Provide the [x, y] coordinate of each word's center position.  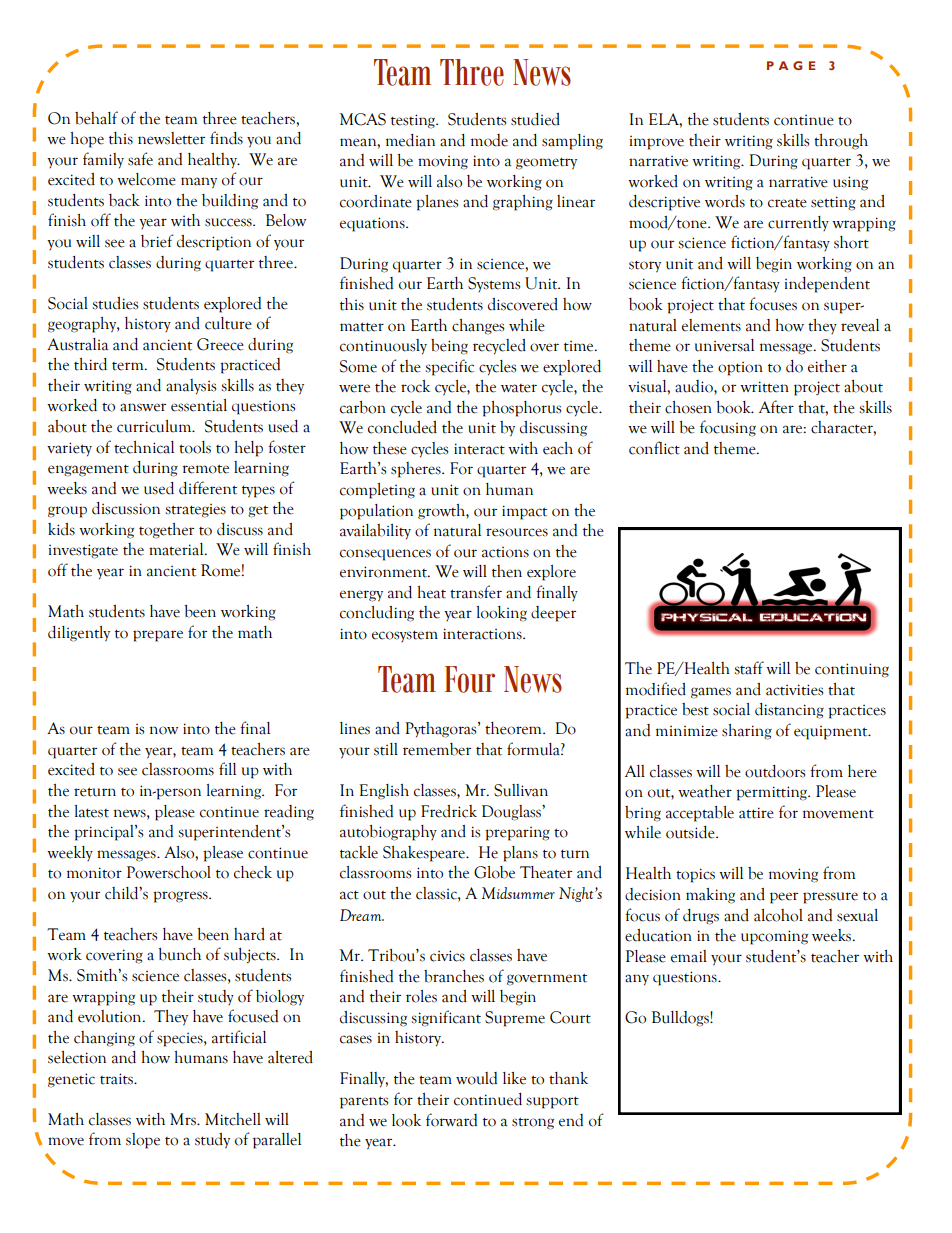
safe [140, 159]
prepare [158, 636]
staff [749, 668]
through [841, 142]
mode [489, 140]
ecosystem [405, 636]
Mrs [184, 1119]
